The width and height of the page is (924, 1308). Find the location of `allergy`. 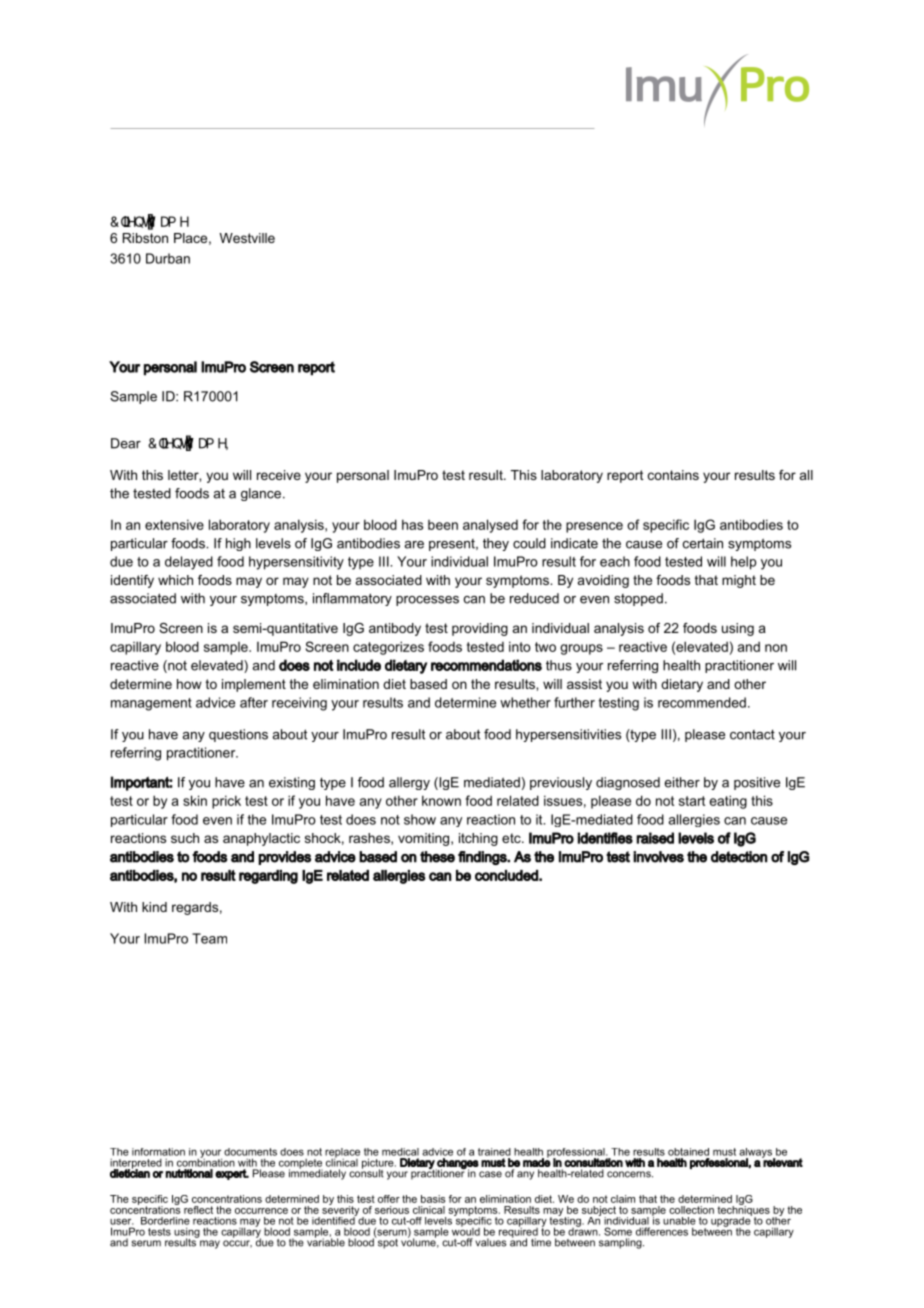

allergy is located at coordinates (409, 783).
